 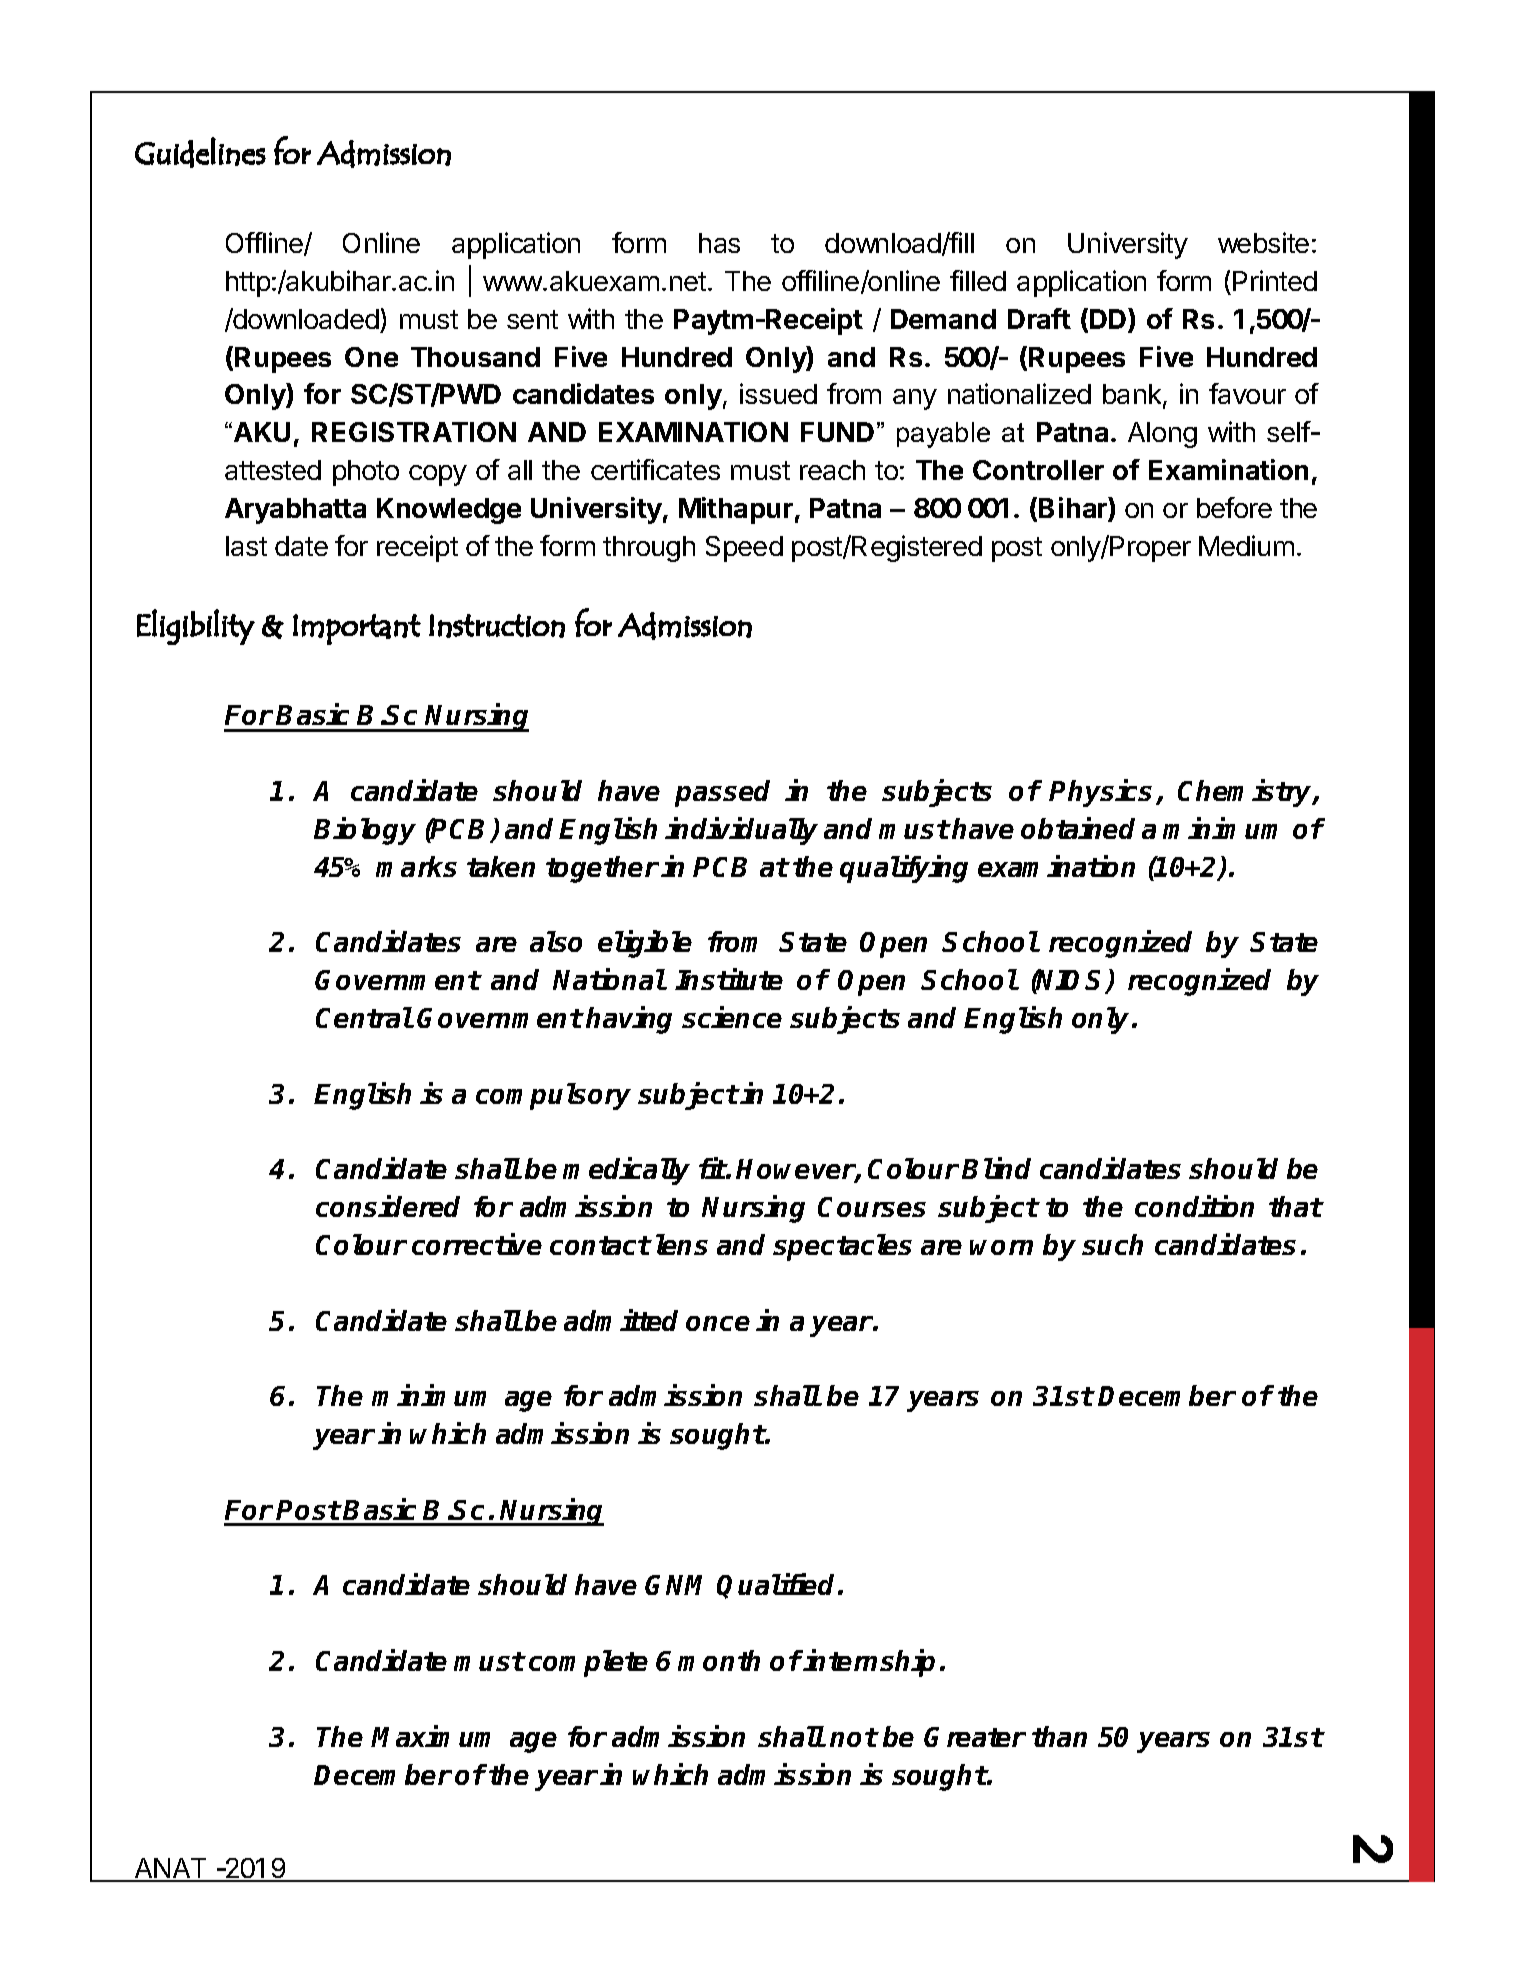 I want to click on than, so click(x=1059, y=1736).
